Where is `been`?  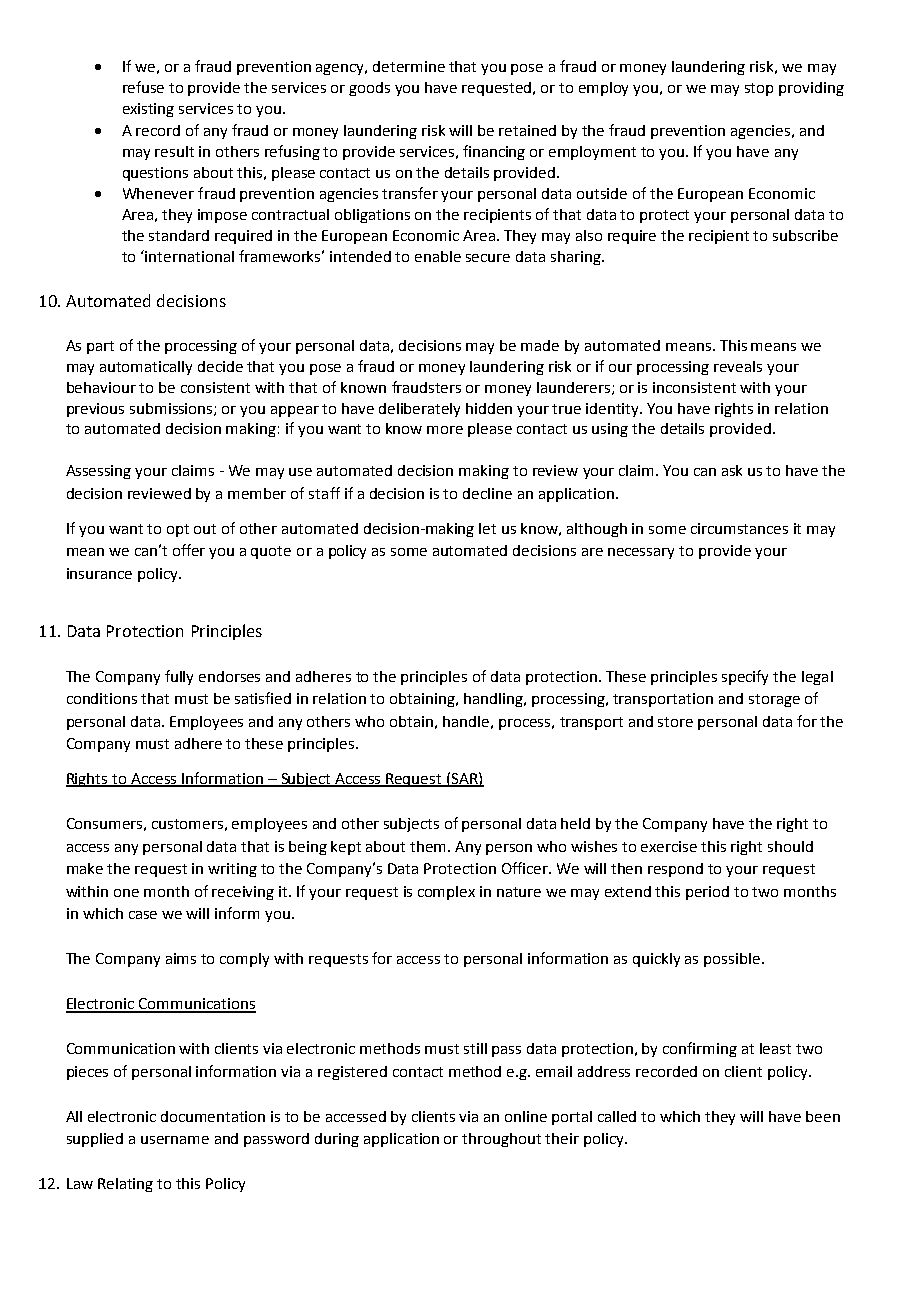 been is located at coordinates (823, 1116).
